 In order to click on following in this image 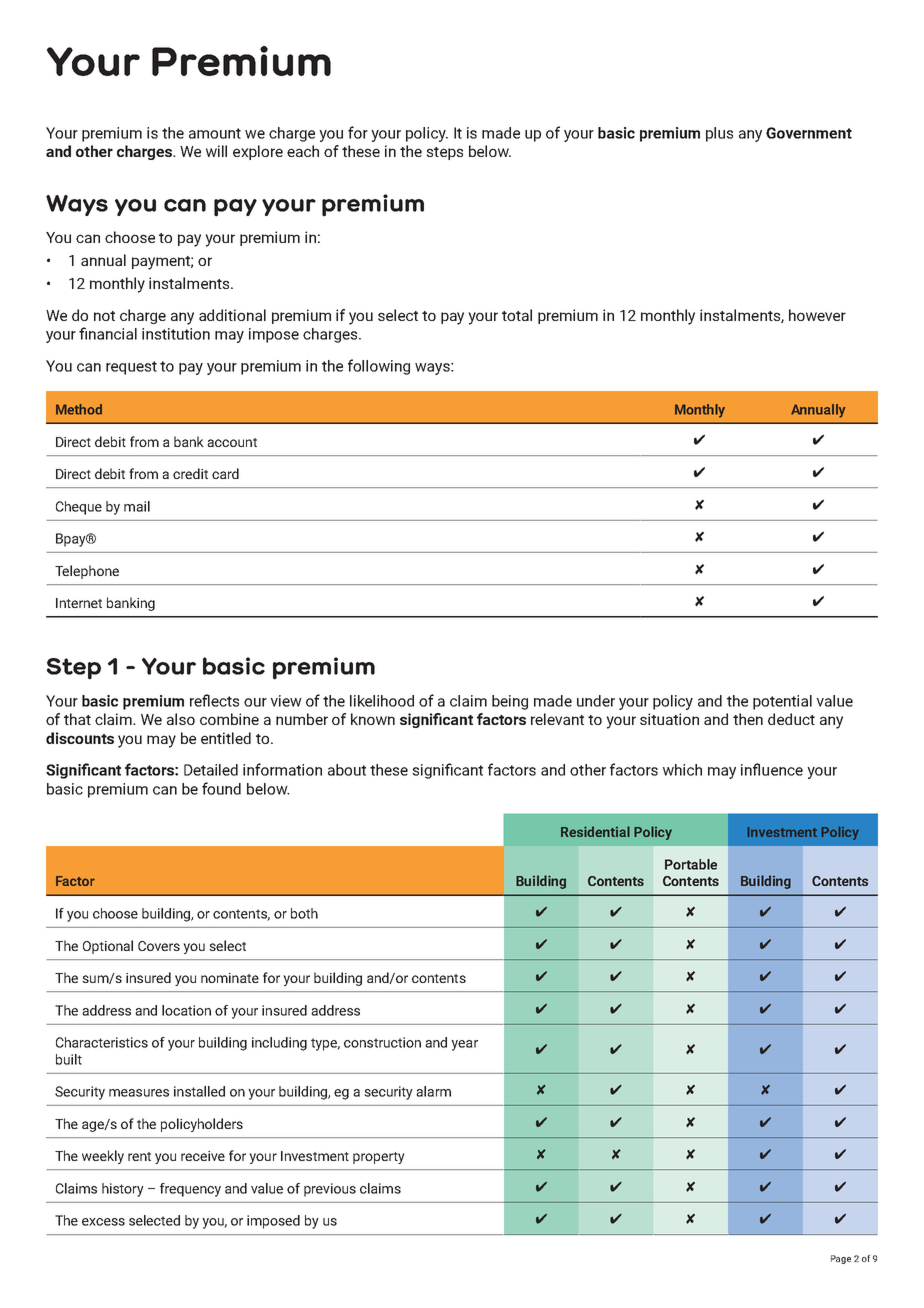, I will do `click(379, 367)`.
